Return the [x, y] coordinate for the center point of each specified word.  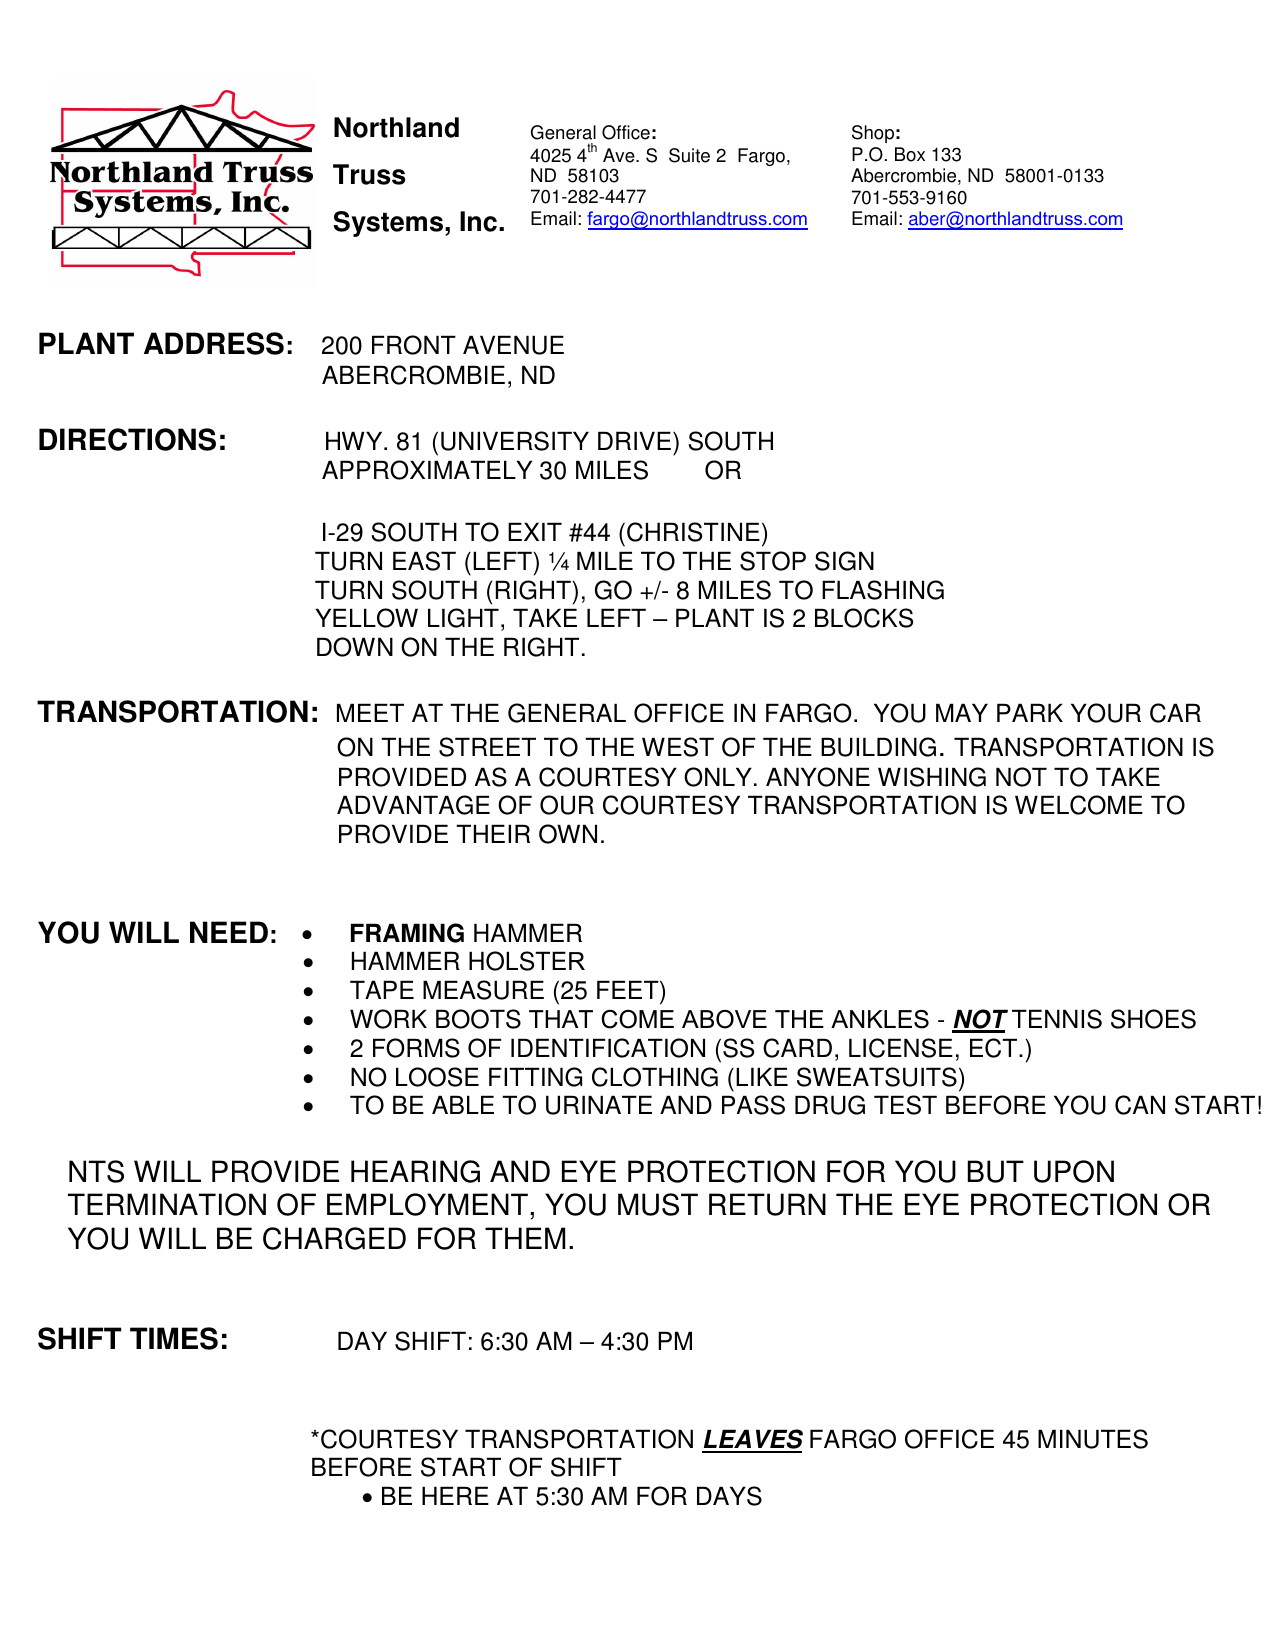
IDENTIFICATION [608, 1048]
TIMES [174, 1338]
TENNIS [1057, 1019]
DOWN [355, 647]
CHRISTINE [693, 532]
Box [910, 154]
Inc [478, 221]
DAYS [729, 1496]
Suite [689, 155]
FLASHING [883, 590]
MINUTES [1093, 1439]
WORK [388, 1019]
